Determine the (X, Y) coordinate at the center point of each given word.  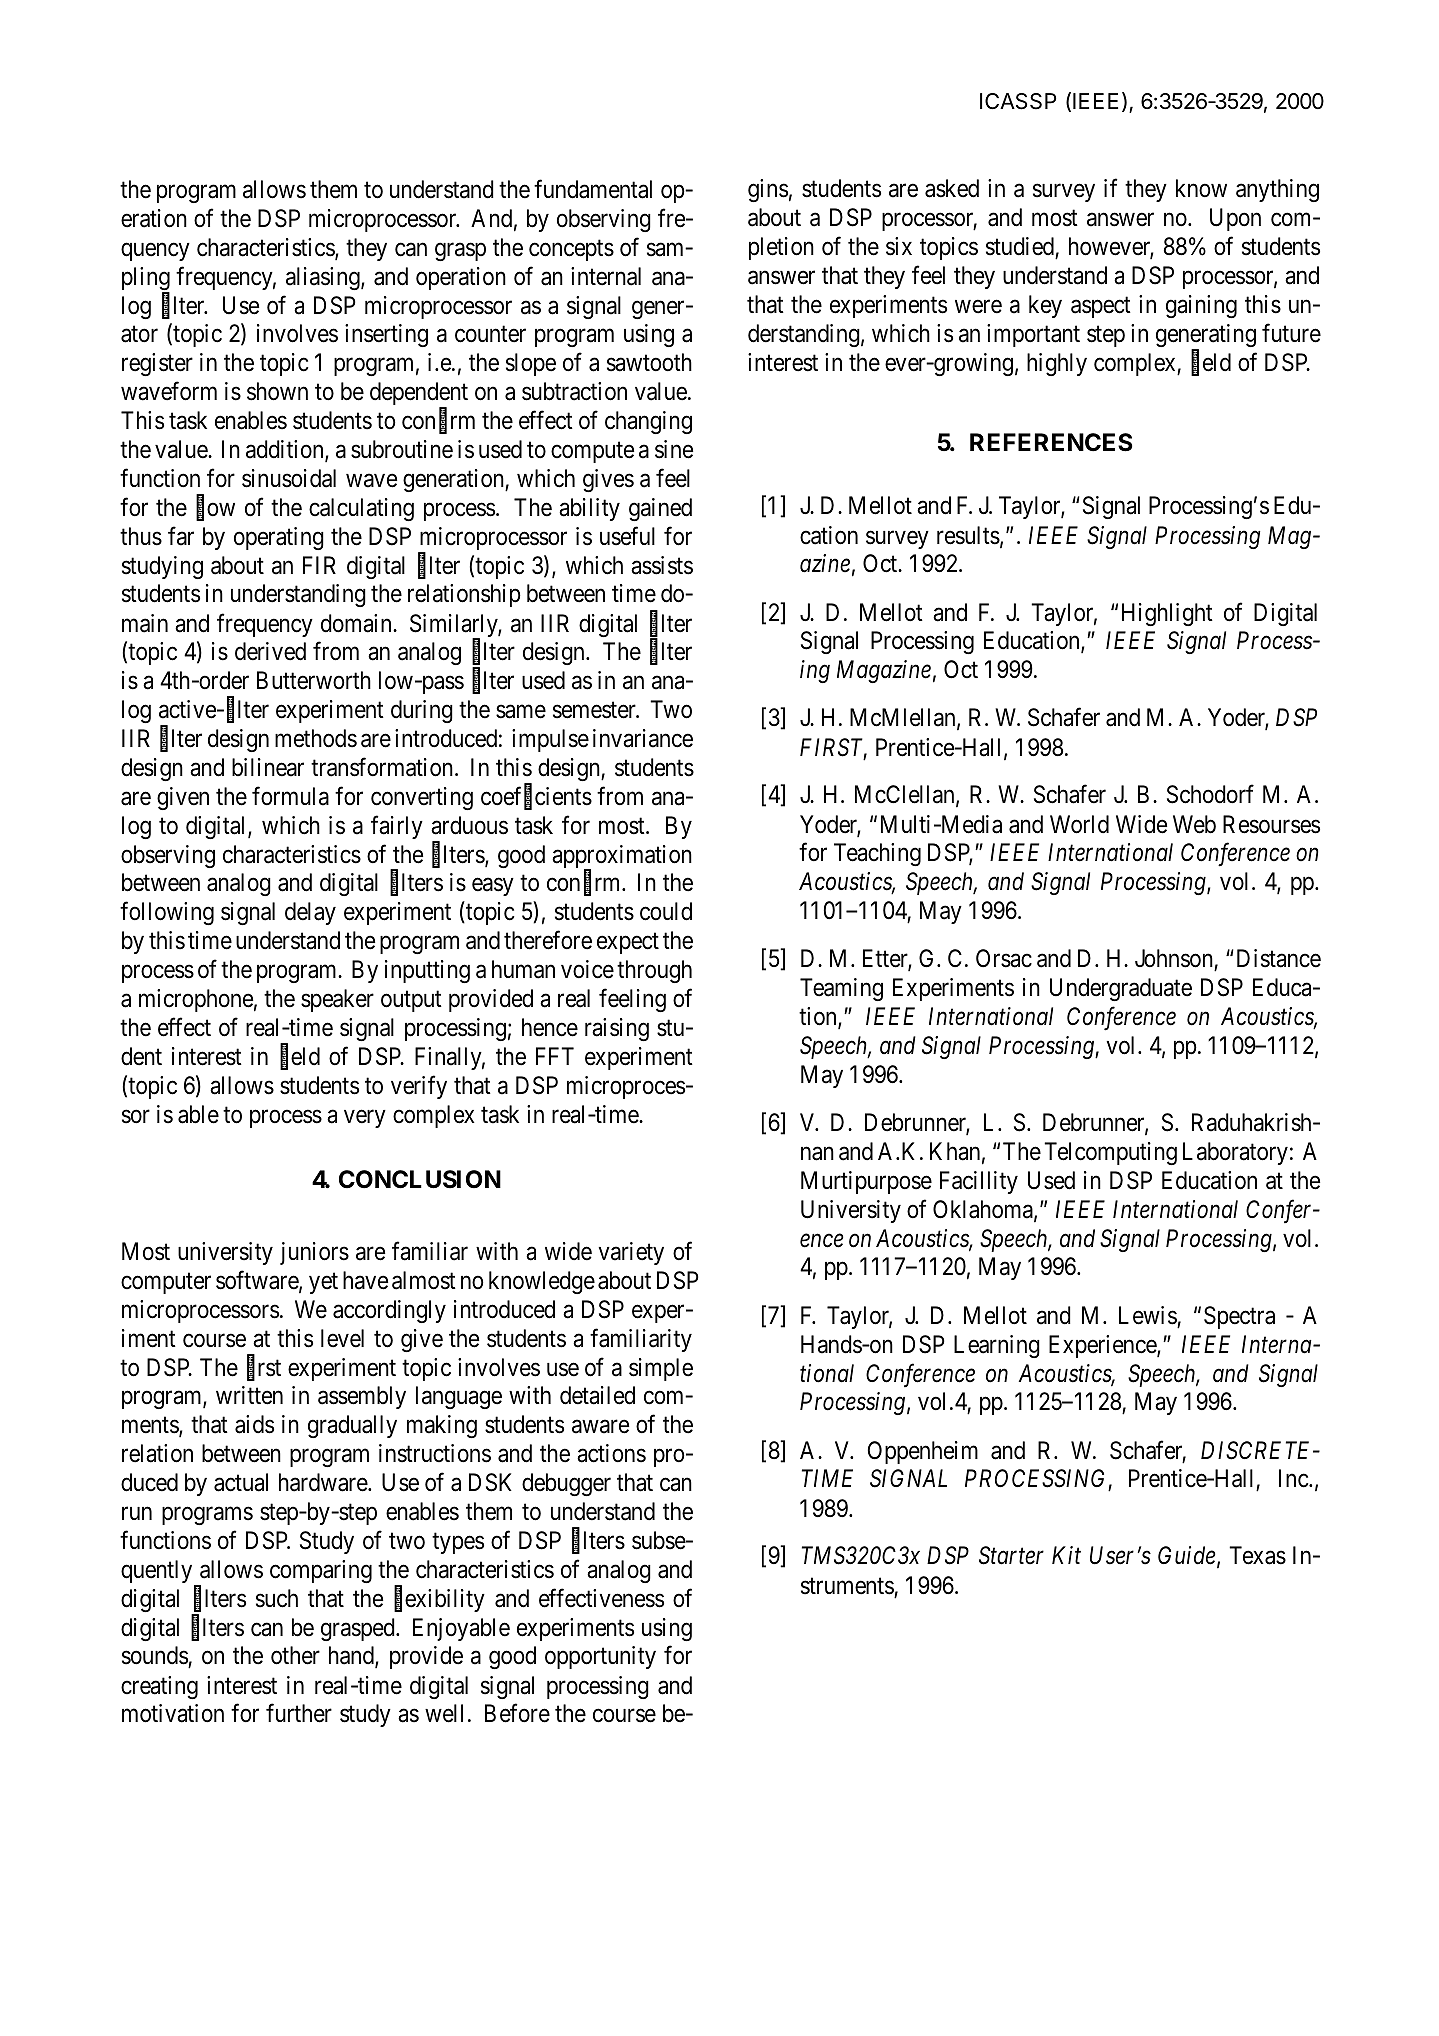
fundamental (593, 189)
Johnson (1175, 960)
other (295, 1655)
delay (310, 913)
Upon (1235, 219)
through (654, 971)
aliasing (324, 278)
